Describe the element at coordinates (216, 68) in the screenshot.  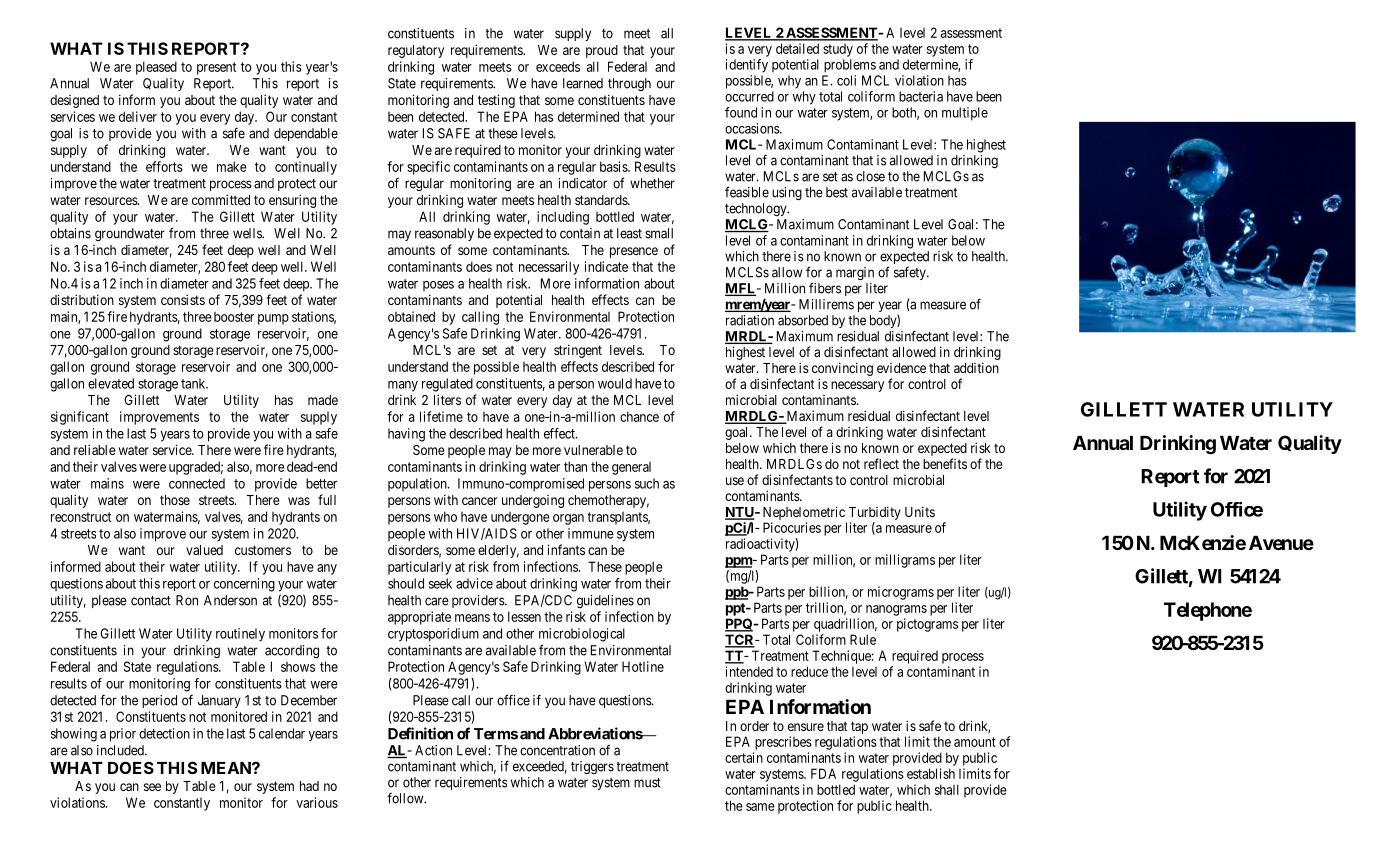
I see `present` at that location.
